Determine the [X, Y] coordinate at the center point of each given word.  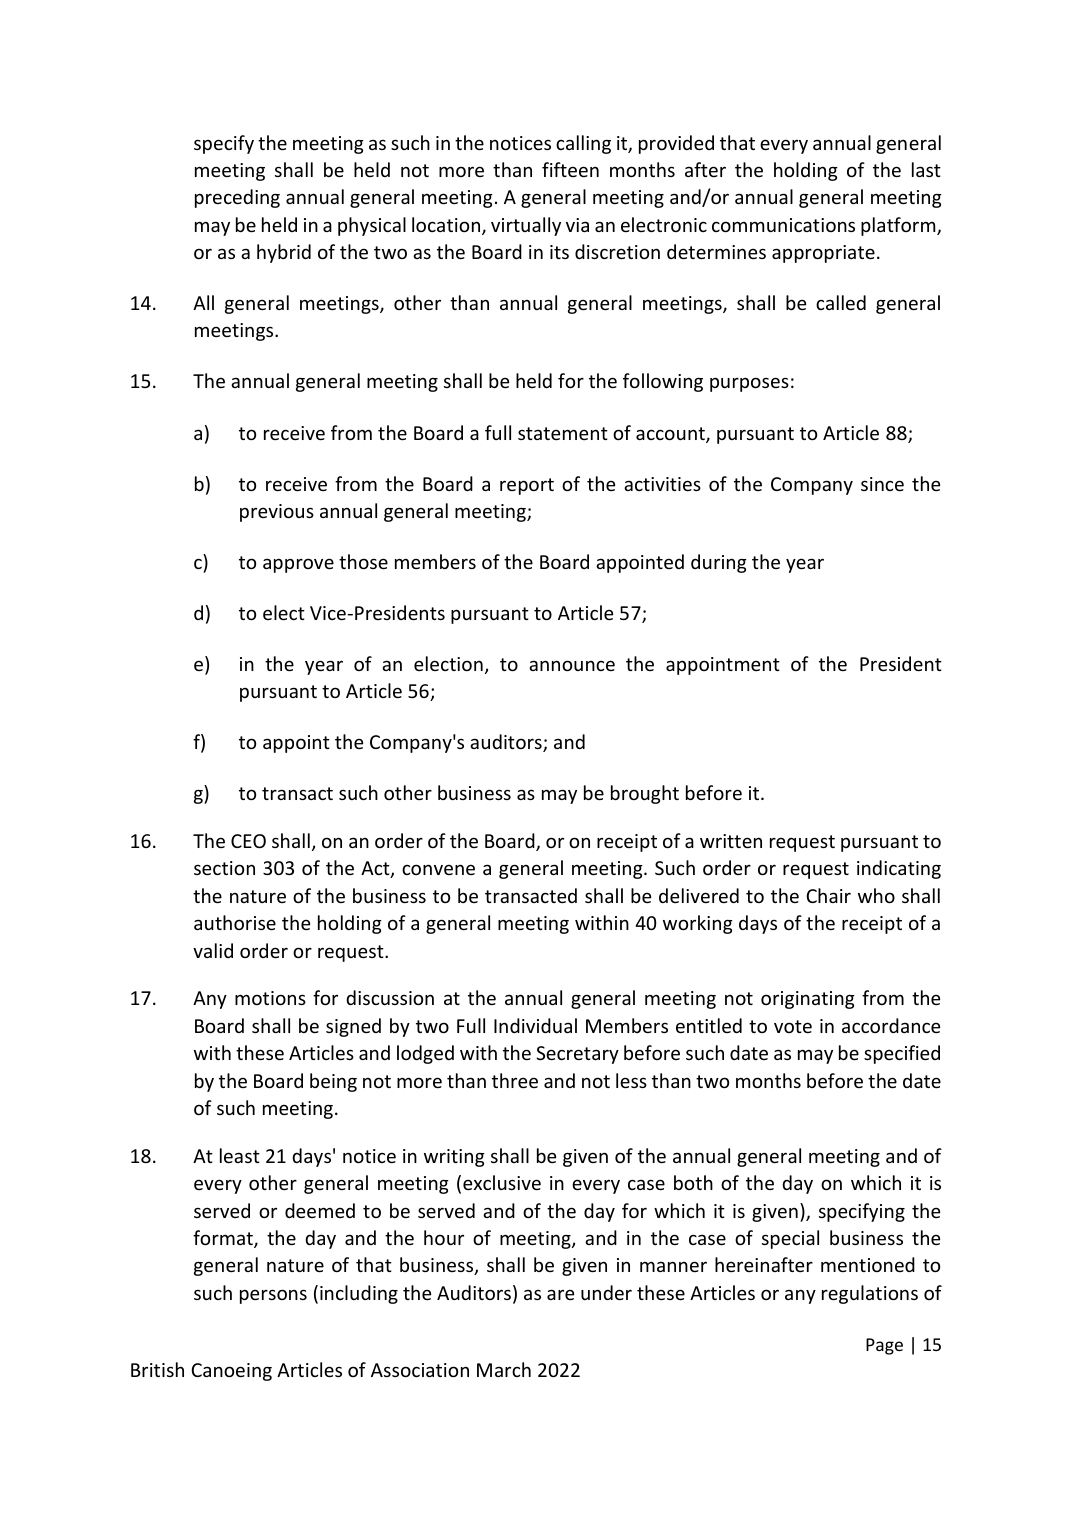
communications [783, 225]
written [731, 841]
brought [645, 794]
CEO [248, 841]
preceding [237, 198]
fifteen [570, 169]
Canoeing [231, 1372]
